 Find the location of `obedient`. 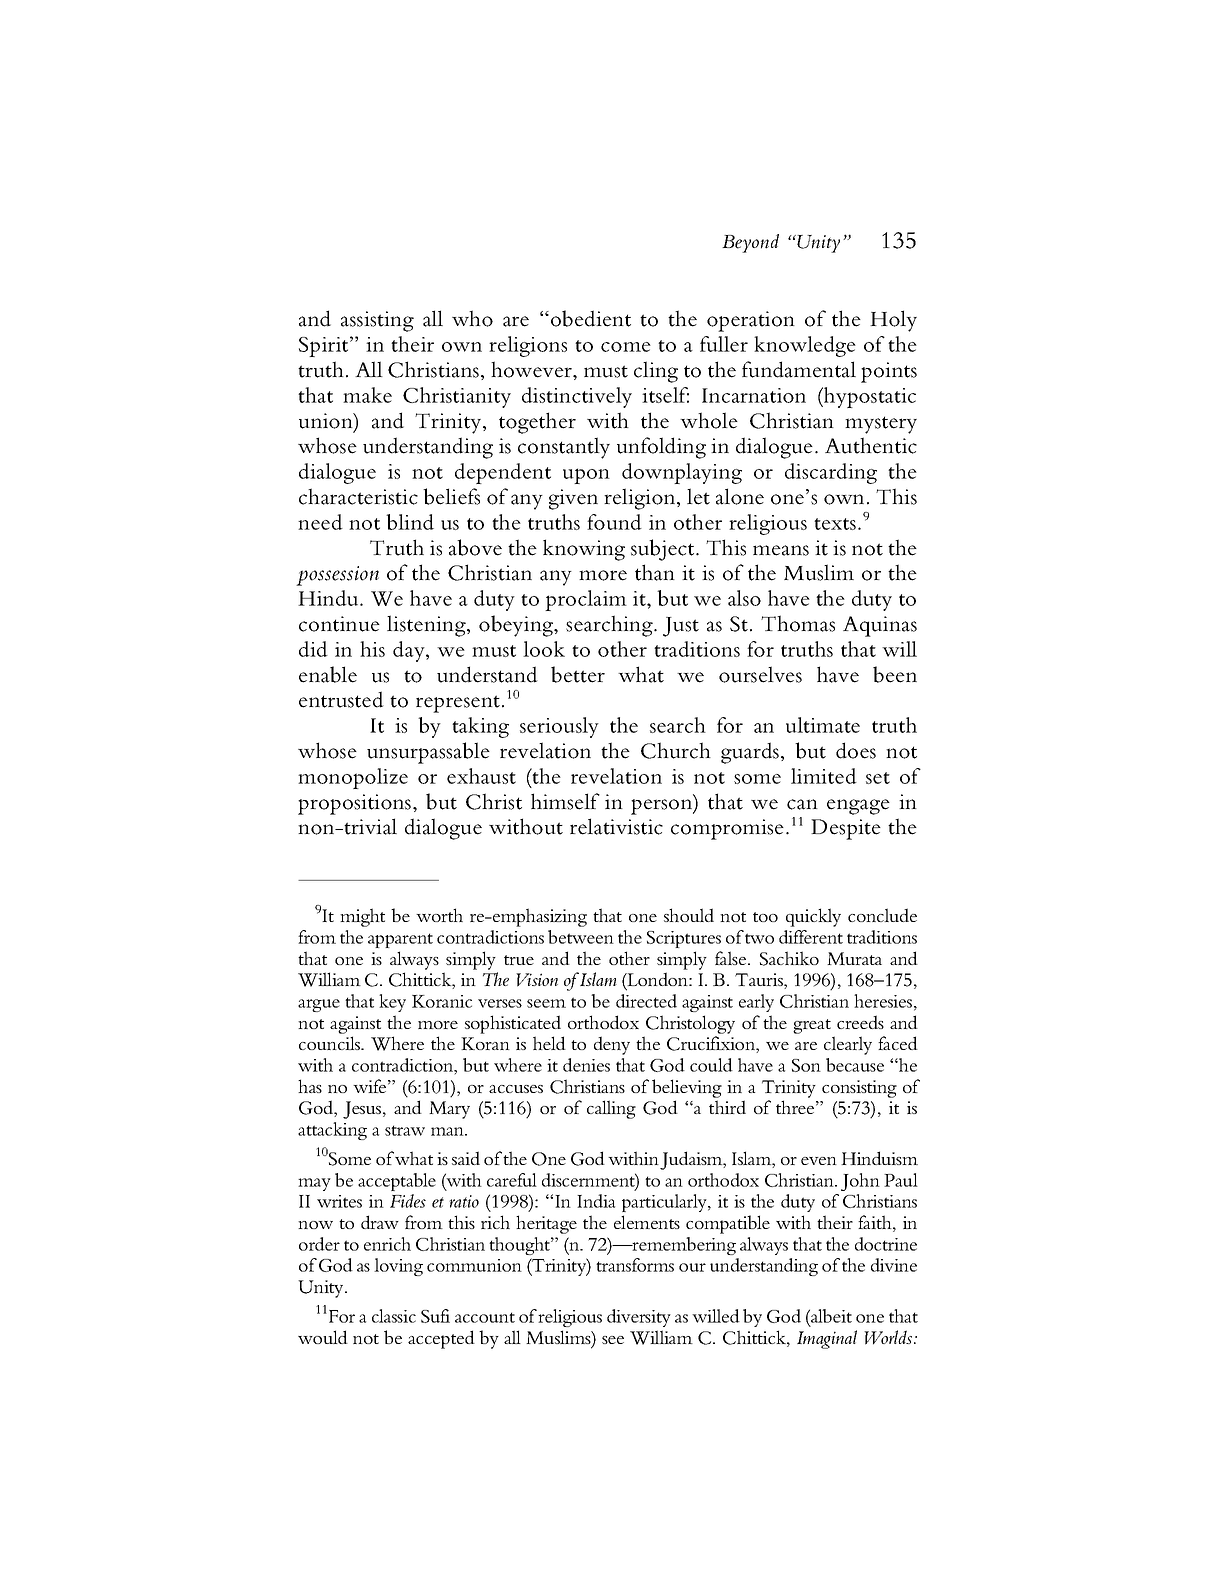

obedient is located at coordinates (591, 318).
